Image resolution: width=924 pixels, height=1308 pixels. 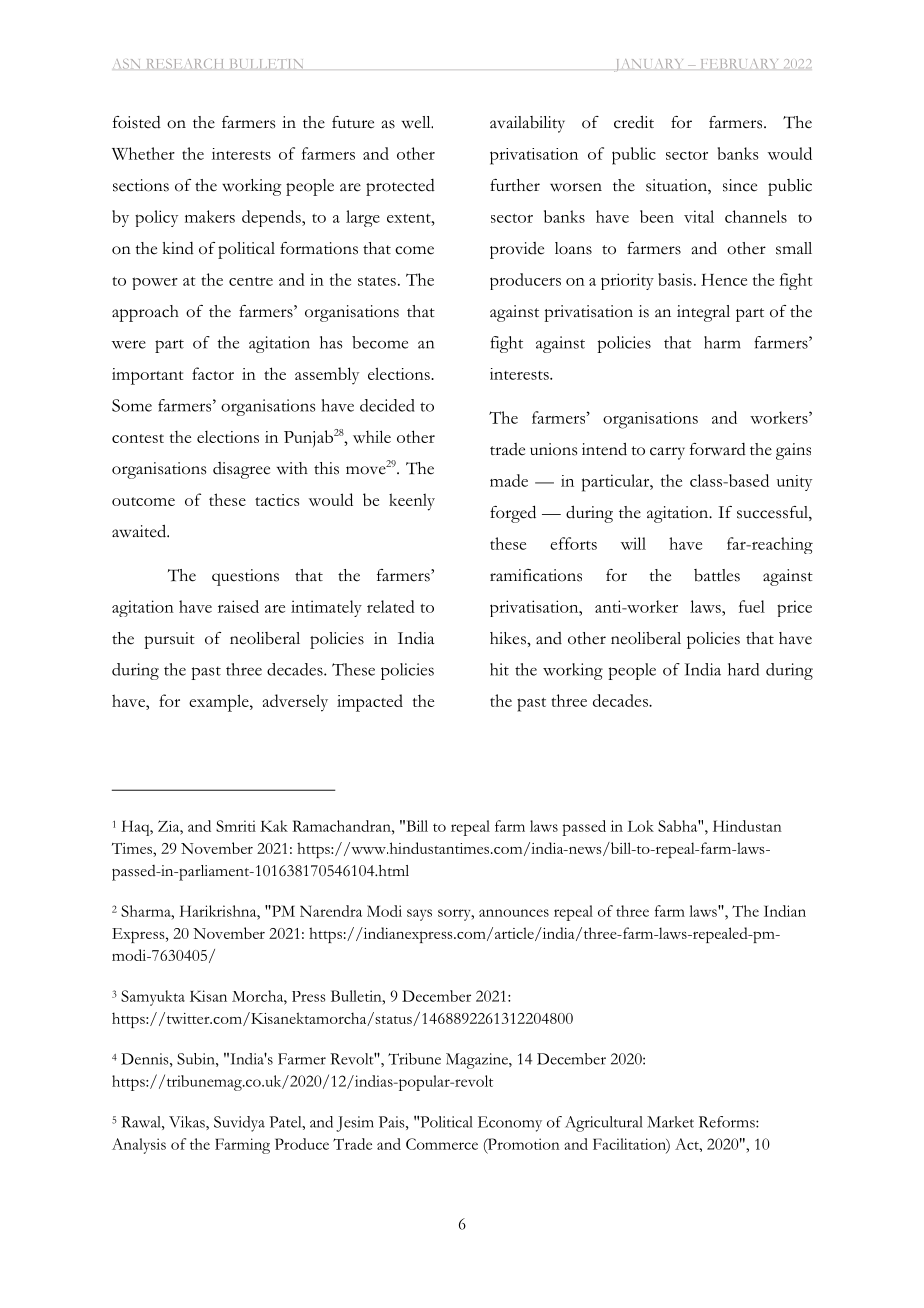 I want to click on availability, so click(x=527, y=124).
